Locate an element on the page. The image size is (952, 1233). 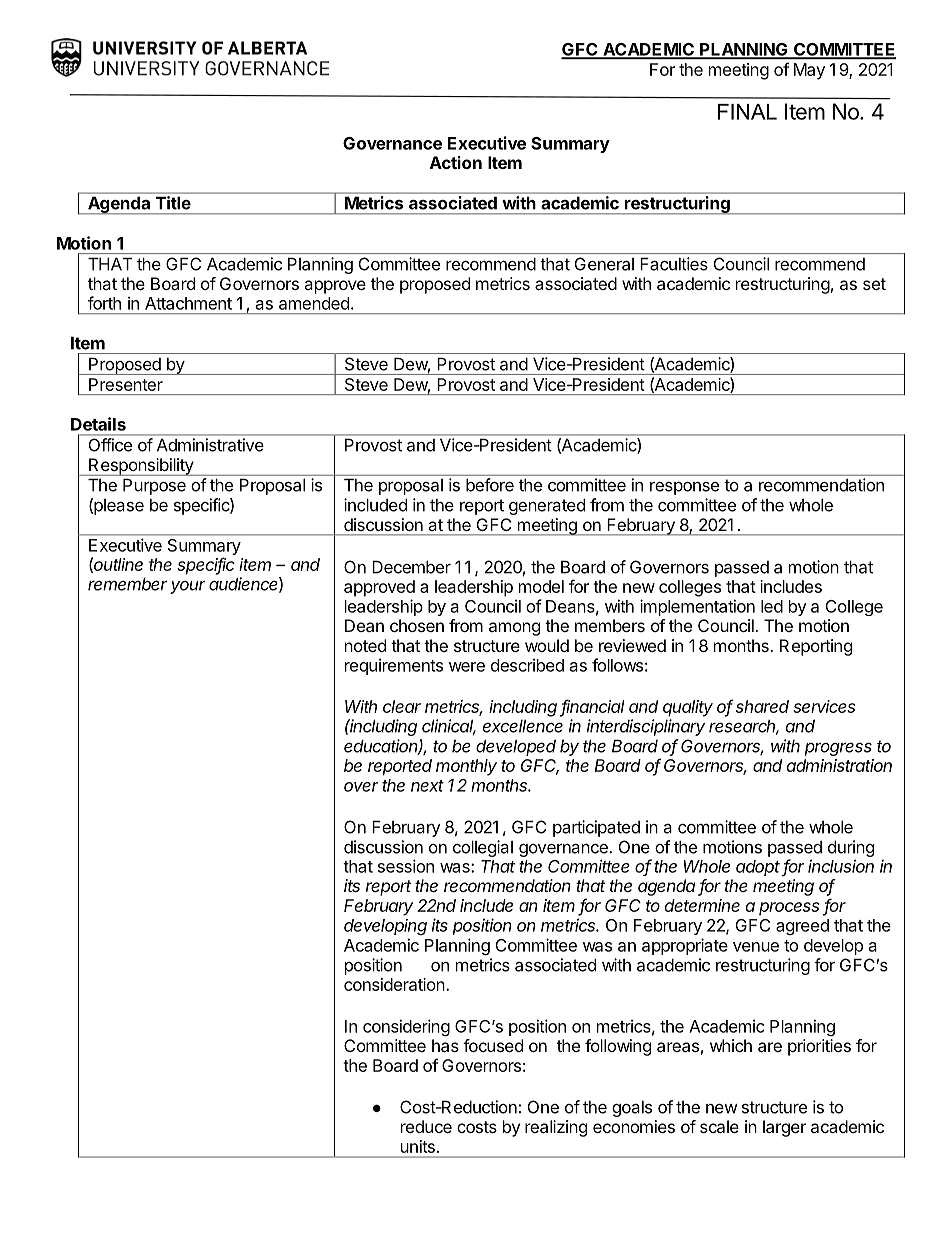
Action is located at coordinates (456, 162).
